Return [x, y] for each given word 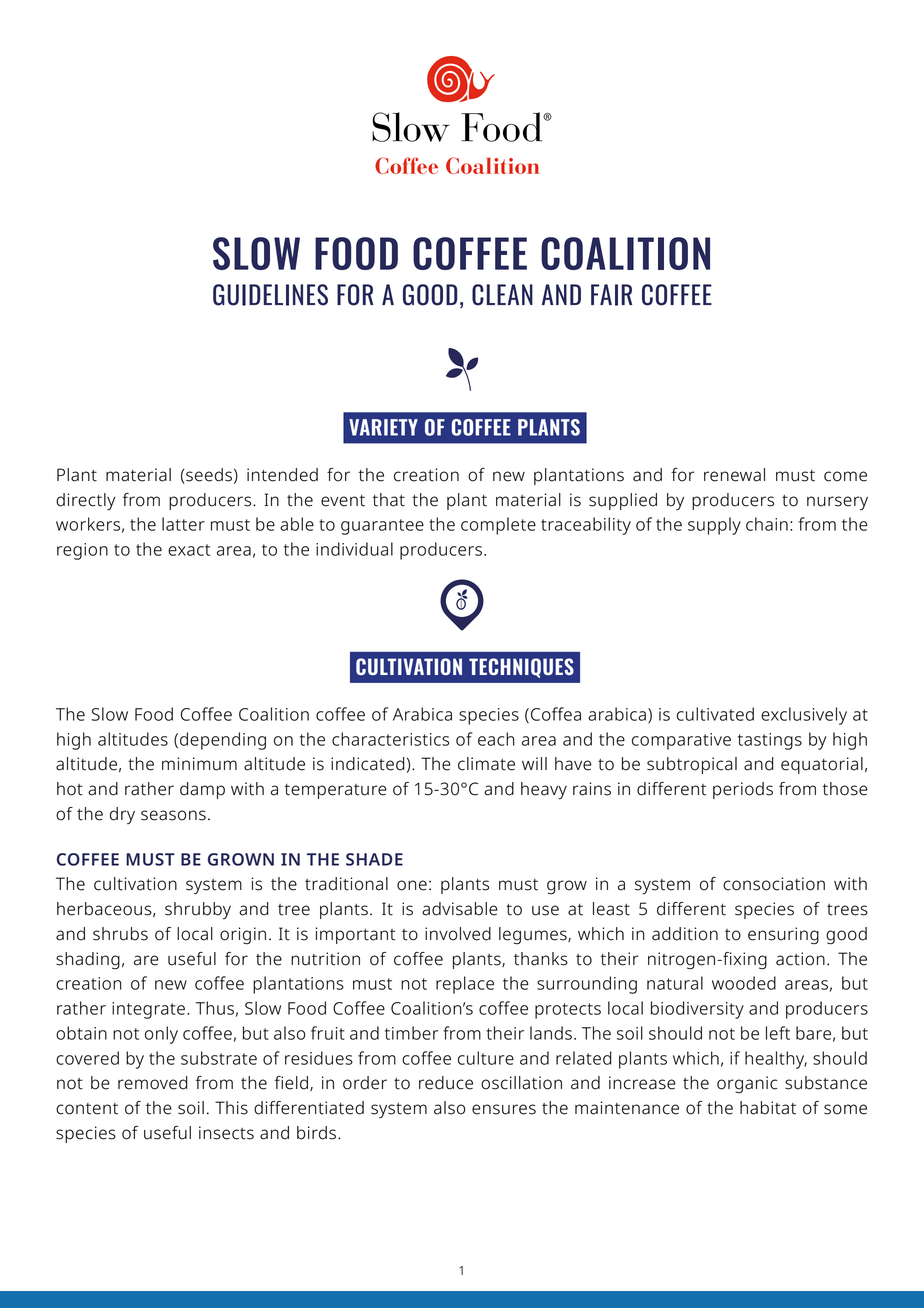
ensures [504, 1109]
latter [183, 524]
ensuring [783, 936]
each [496, 739]
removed [153, 1083]
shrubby [198, 911]
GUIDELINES [270, 295]
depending [223, 741]
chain [767, 524]
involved [458, 934]
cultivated [715, 714]
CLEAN [502, 295]
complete [498, 526]
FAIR [611, 295]
